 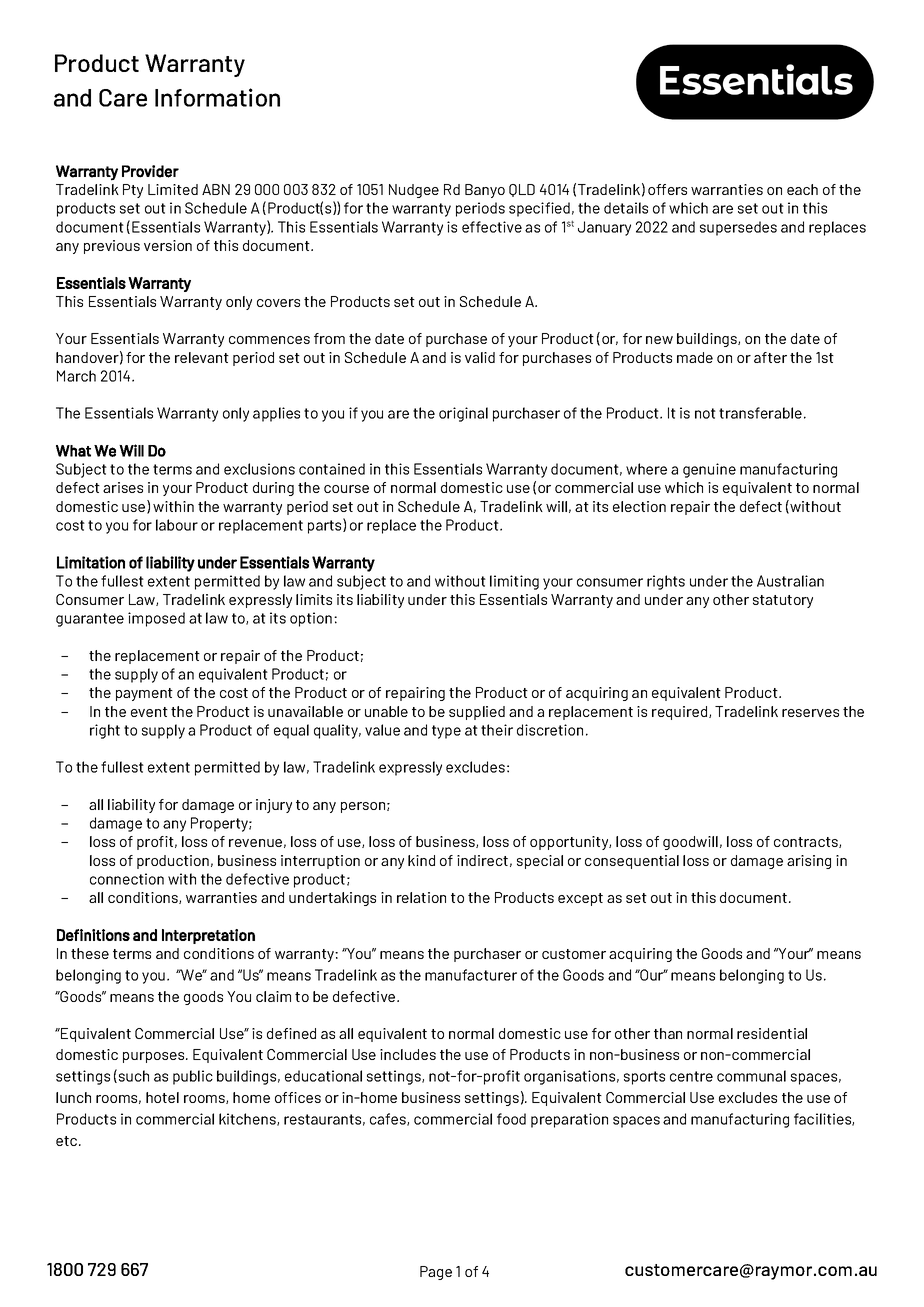 What do you see at coordinates (144, 694) in the page?
I see `payment` at bounding box center [144, 694].
